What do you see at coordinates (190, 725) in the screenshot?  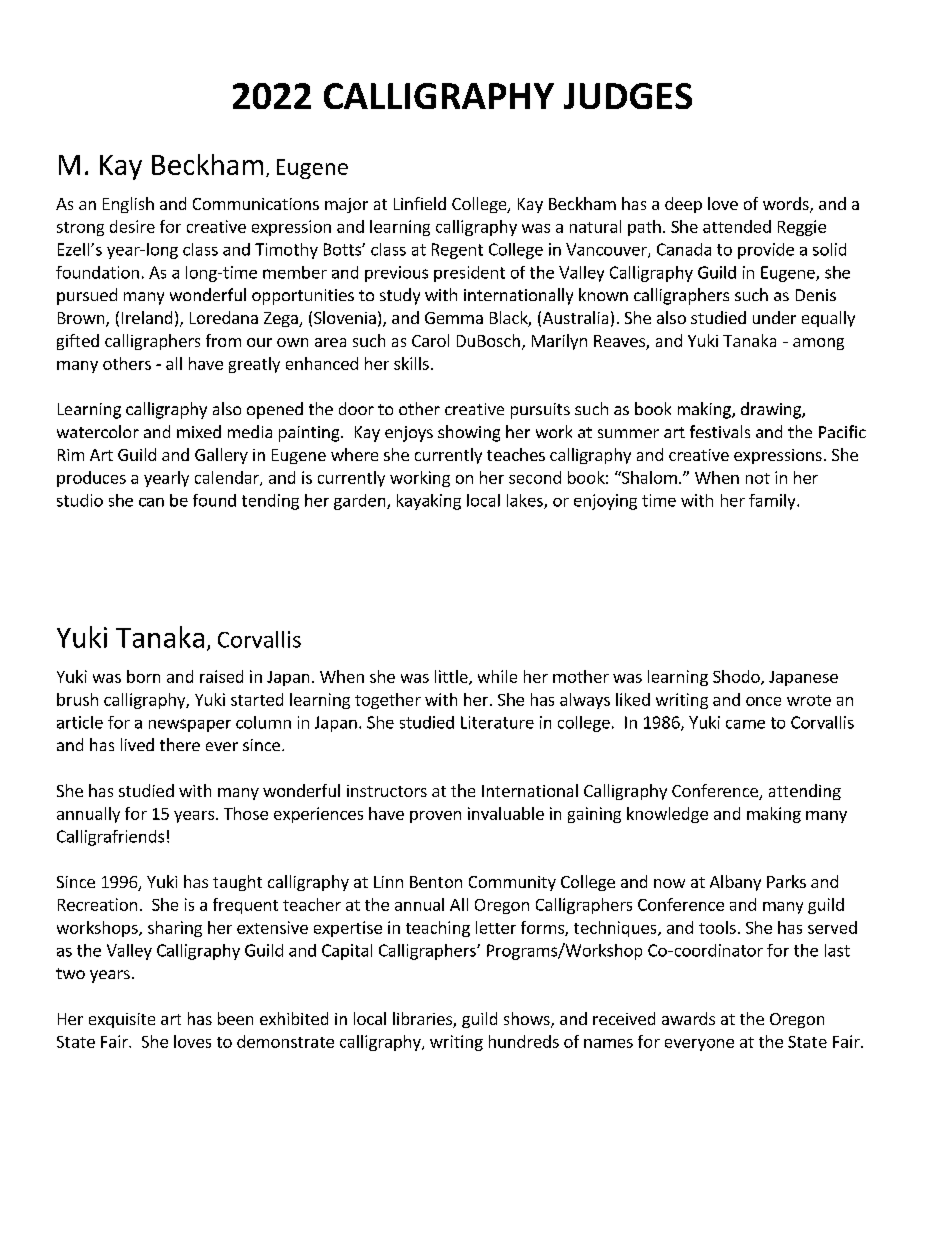 I see `newspaper` at bounding box center [190, 725].
